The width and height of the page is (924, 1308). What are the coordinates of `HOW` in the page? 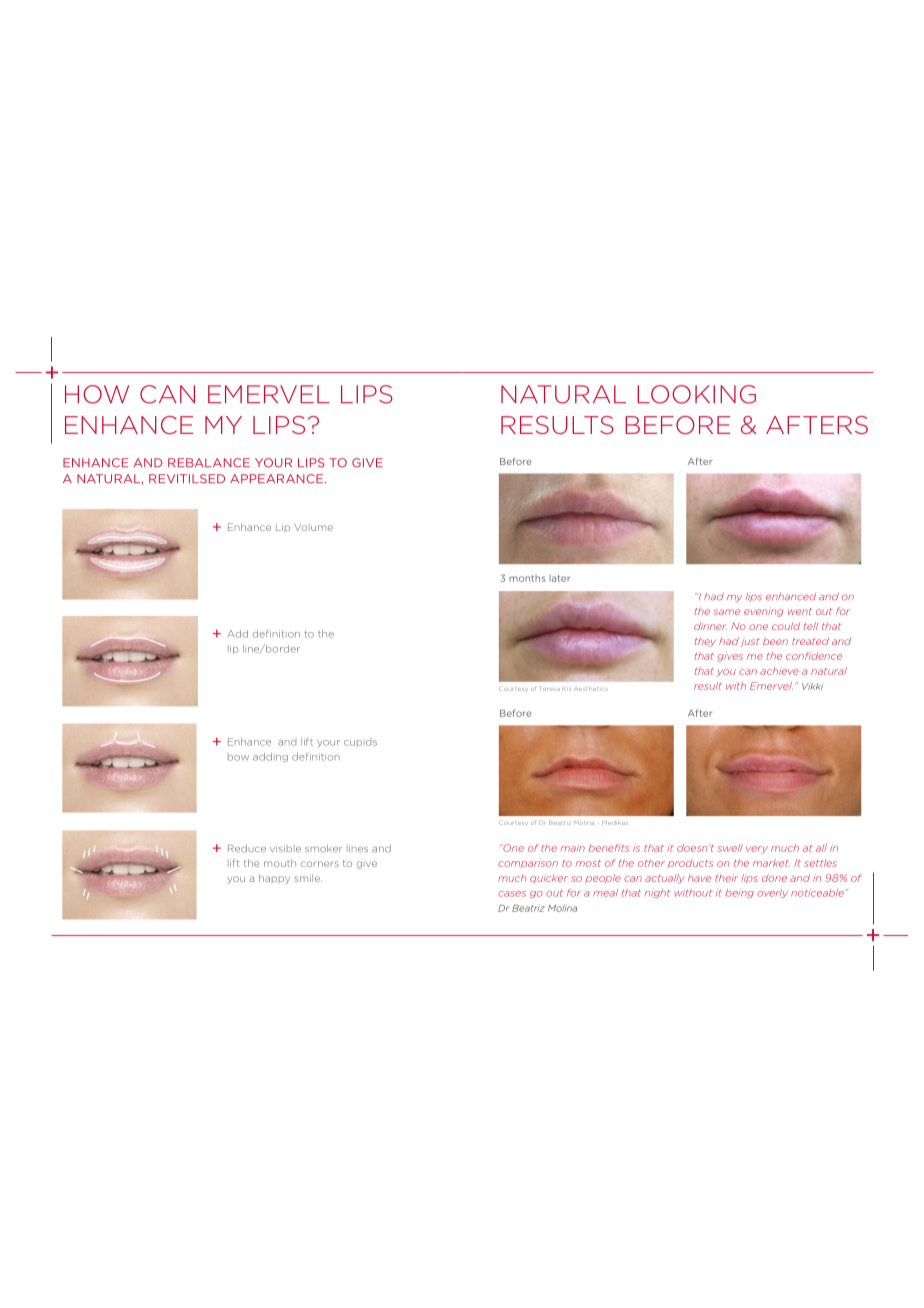 It's located at (97, 394).
